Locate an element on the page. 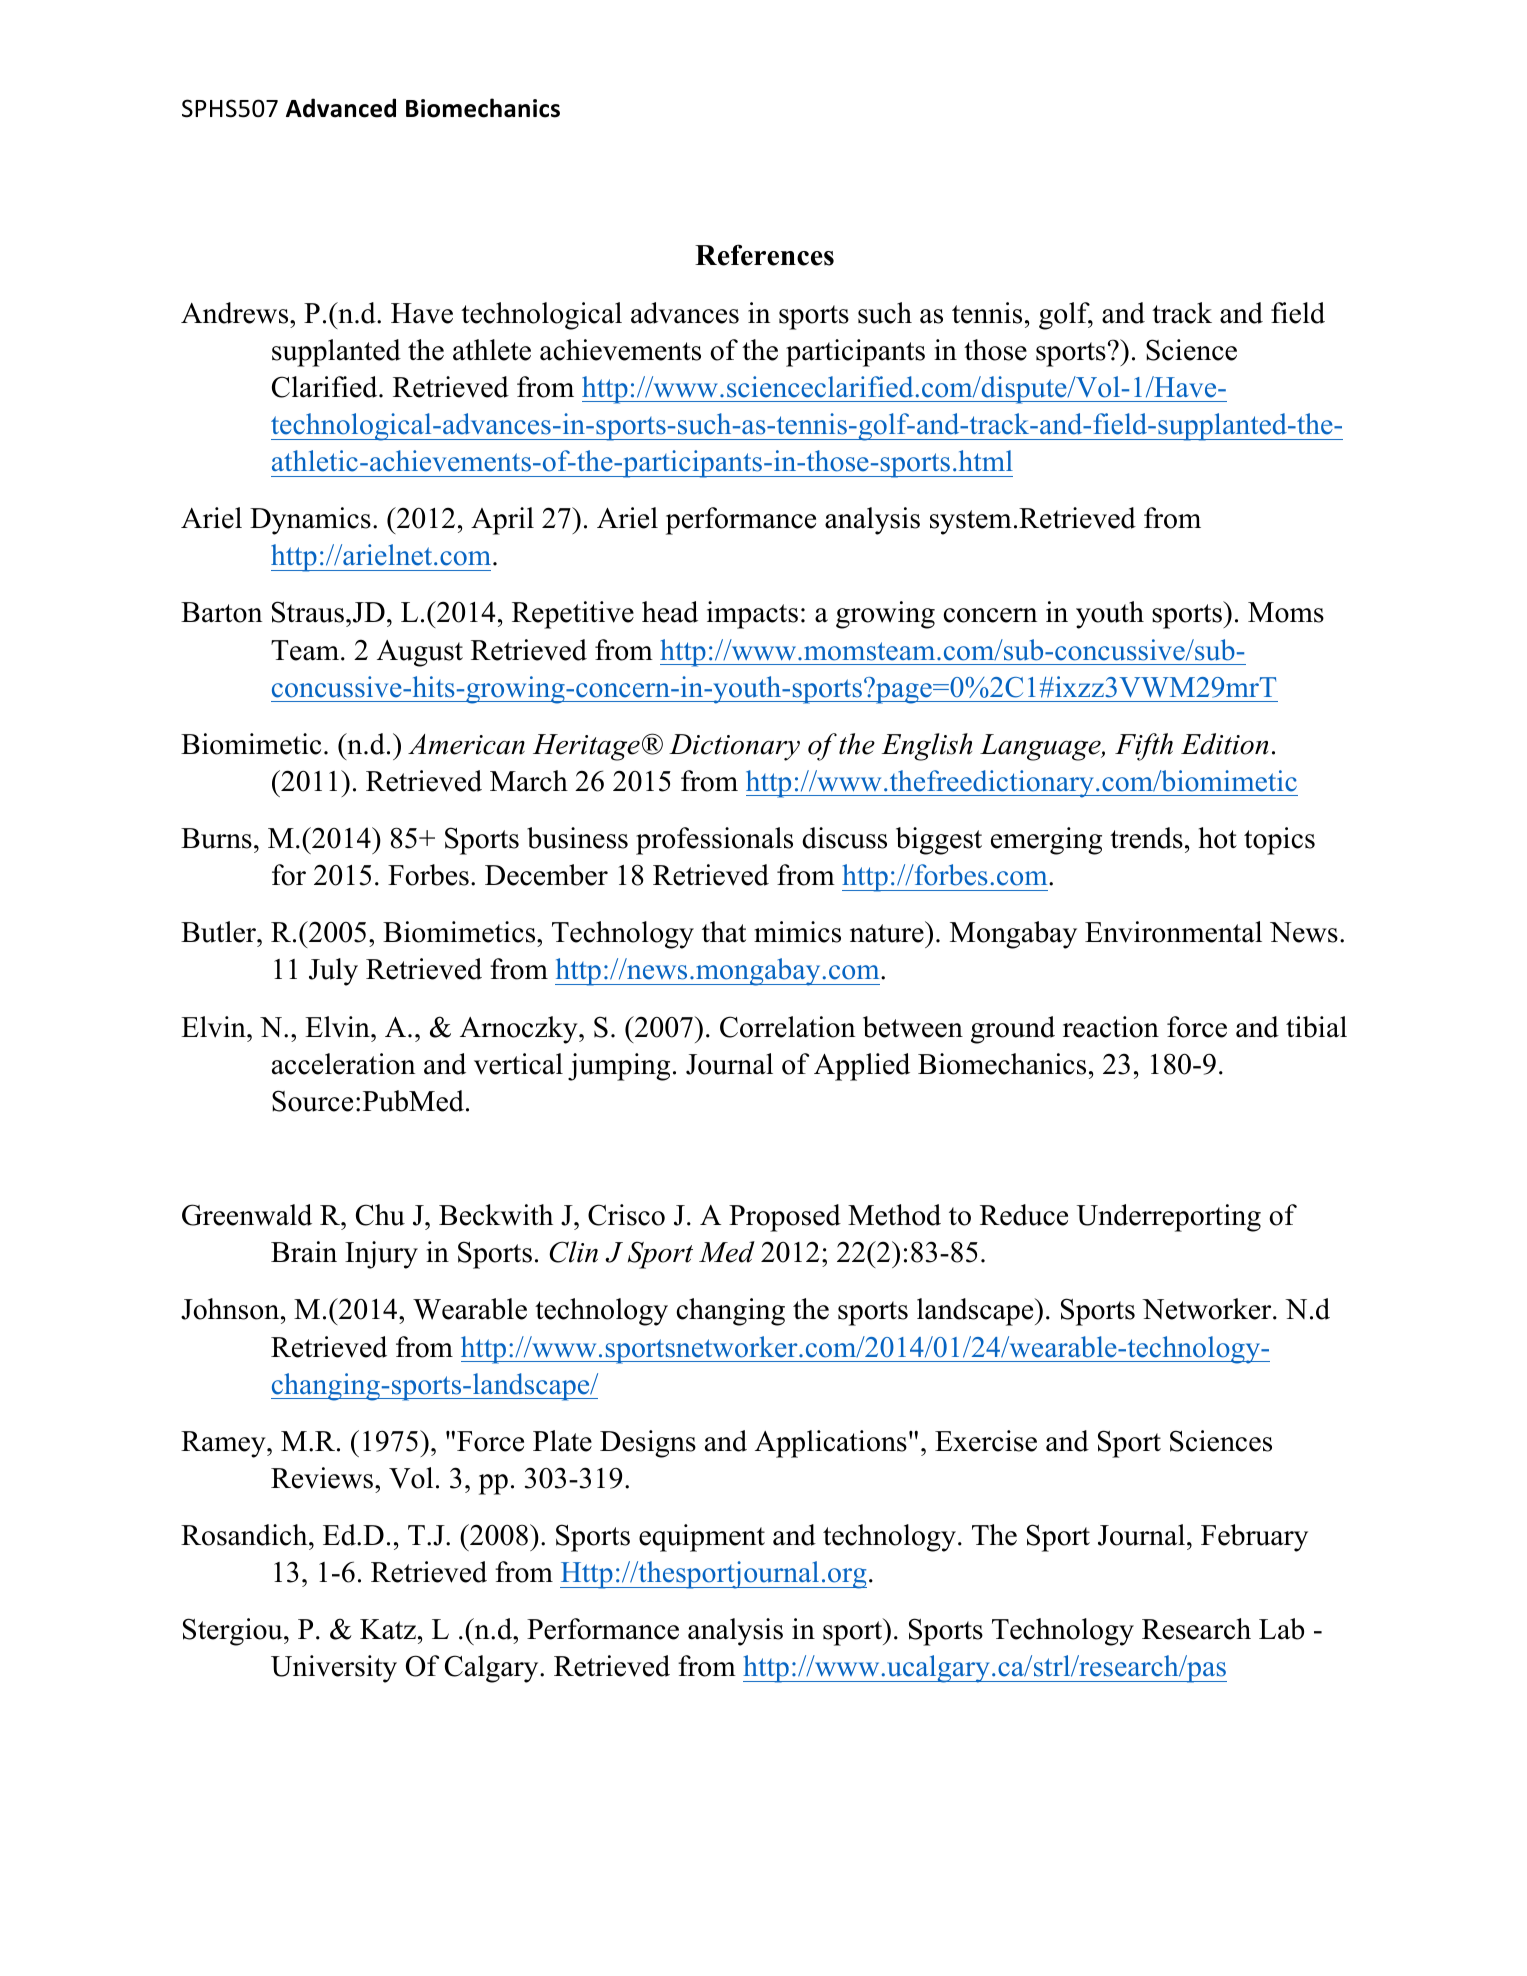  Edition is located at coordinates (1224, 744).
